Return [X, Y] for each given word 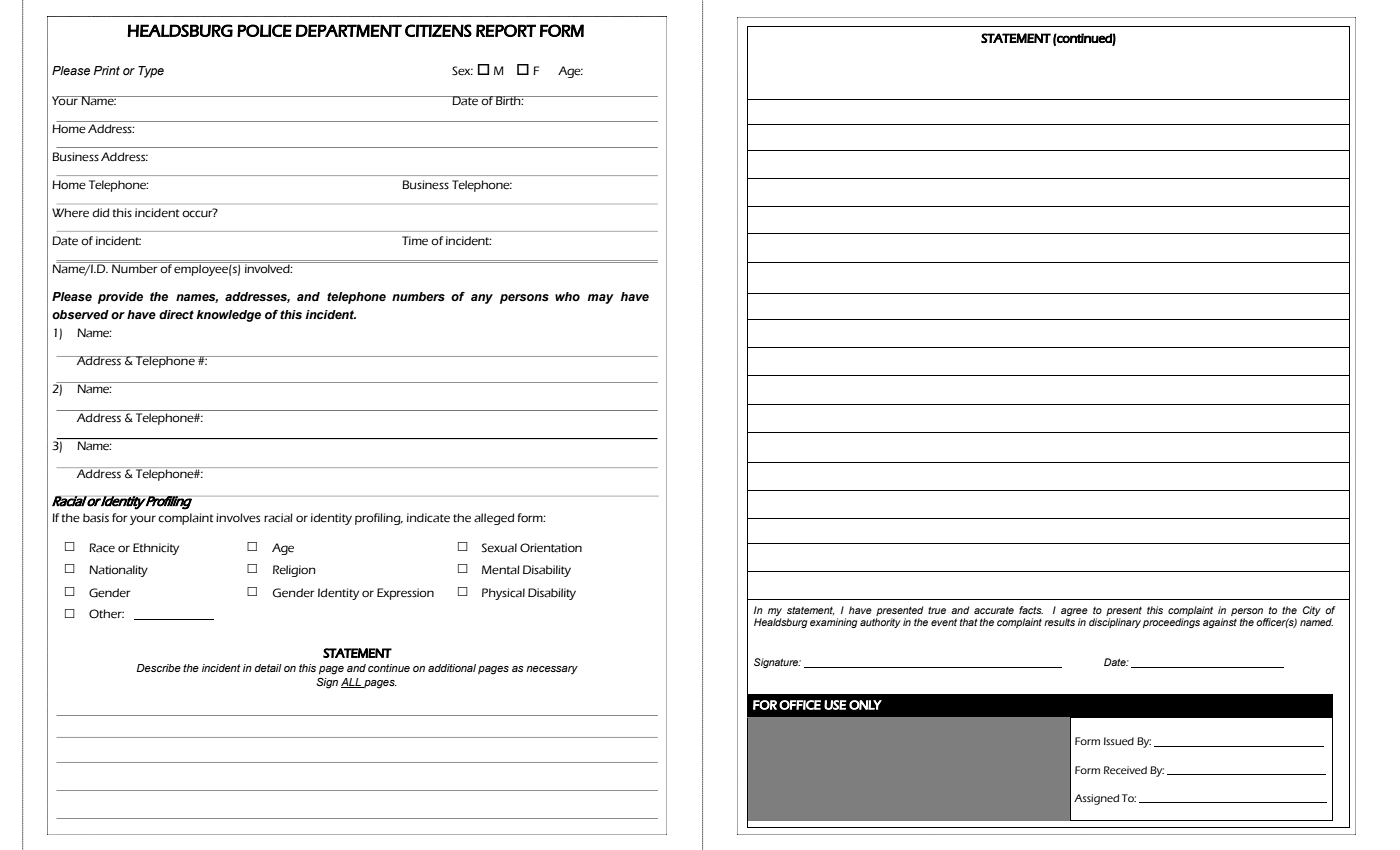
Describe [159, 668]
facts [1031, 610]
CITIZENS [438, 30]
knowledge [228, 316]
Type [151, 72]
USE [835, 705]
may [600, 299]
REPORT [506, 30]
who [567, 296]
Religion [294, 571]
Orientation [551, 548]
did [100, 212]
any [482, 299]
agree [1074, 613]
